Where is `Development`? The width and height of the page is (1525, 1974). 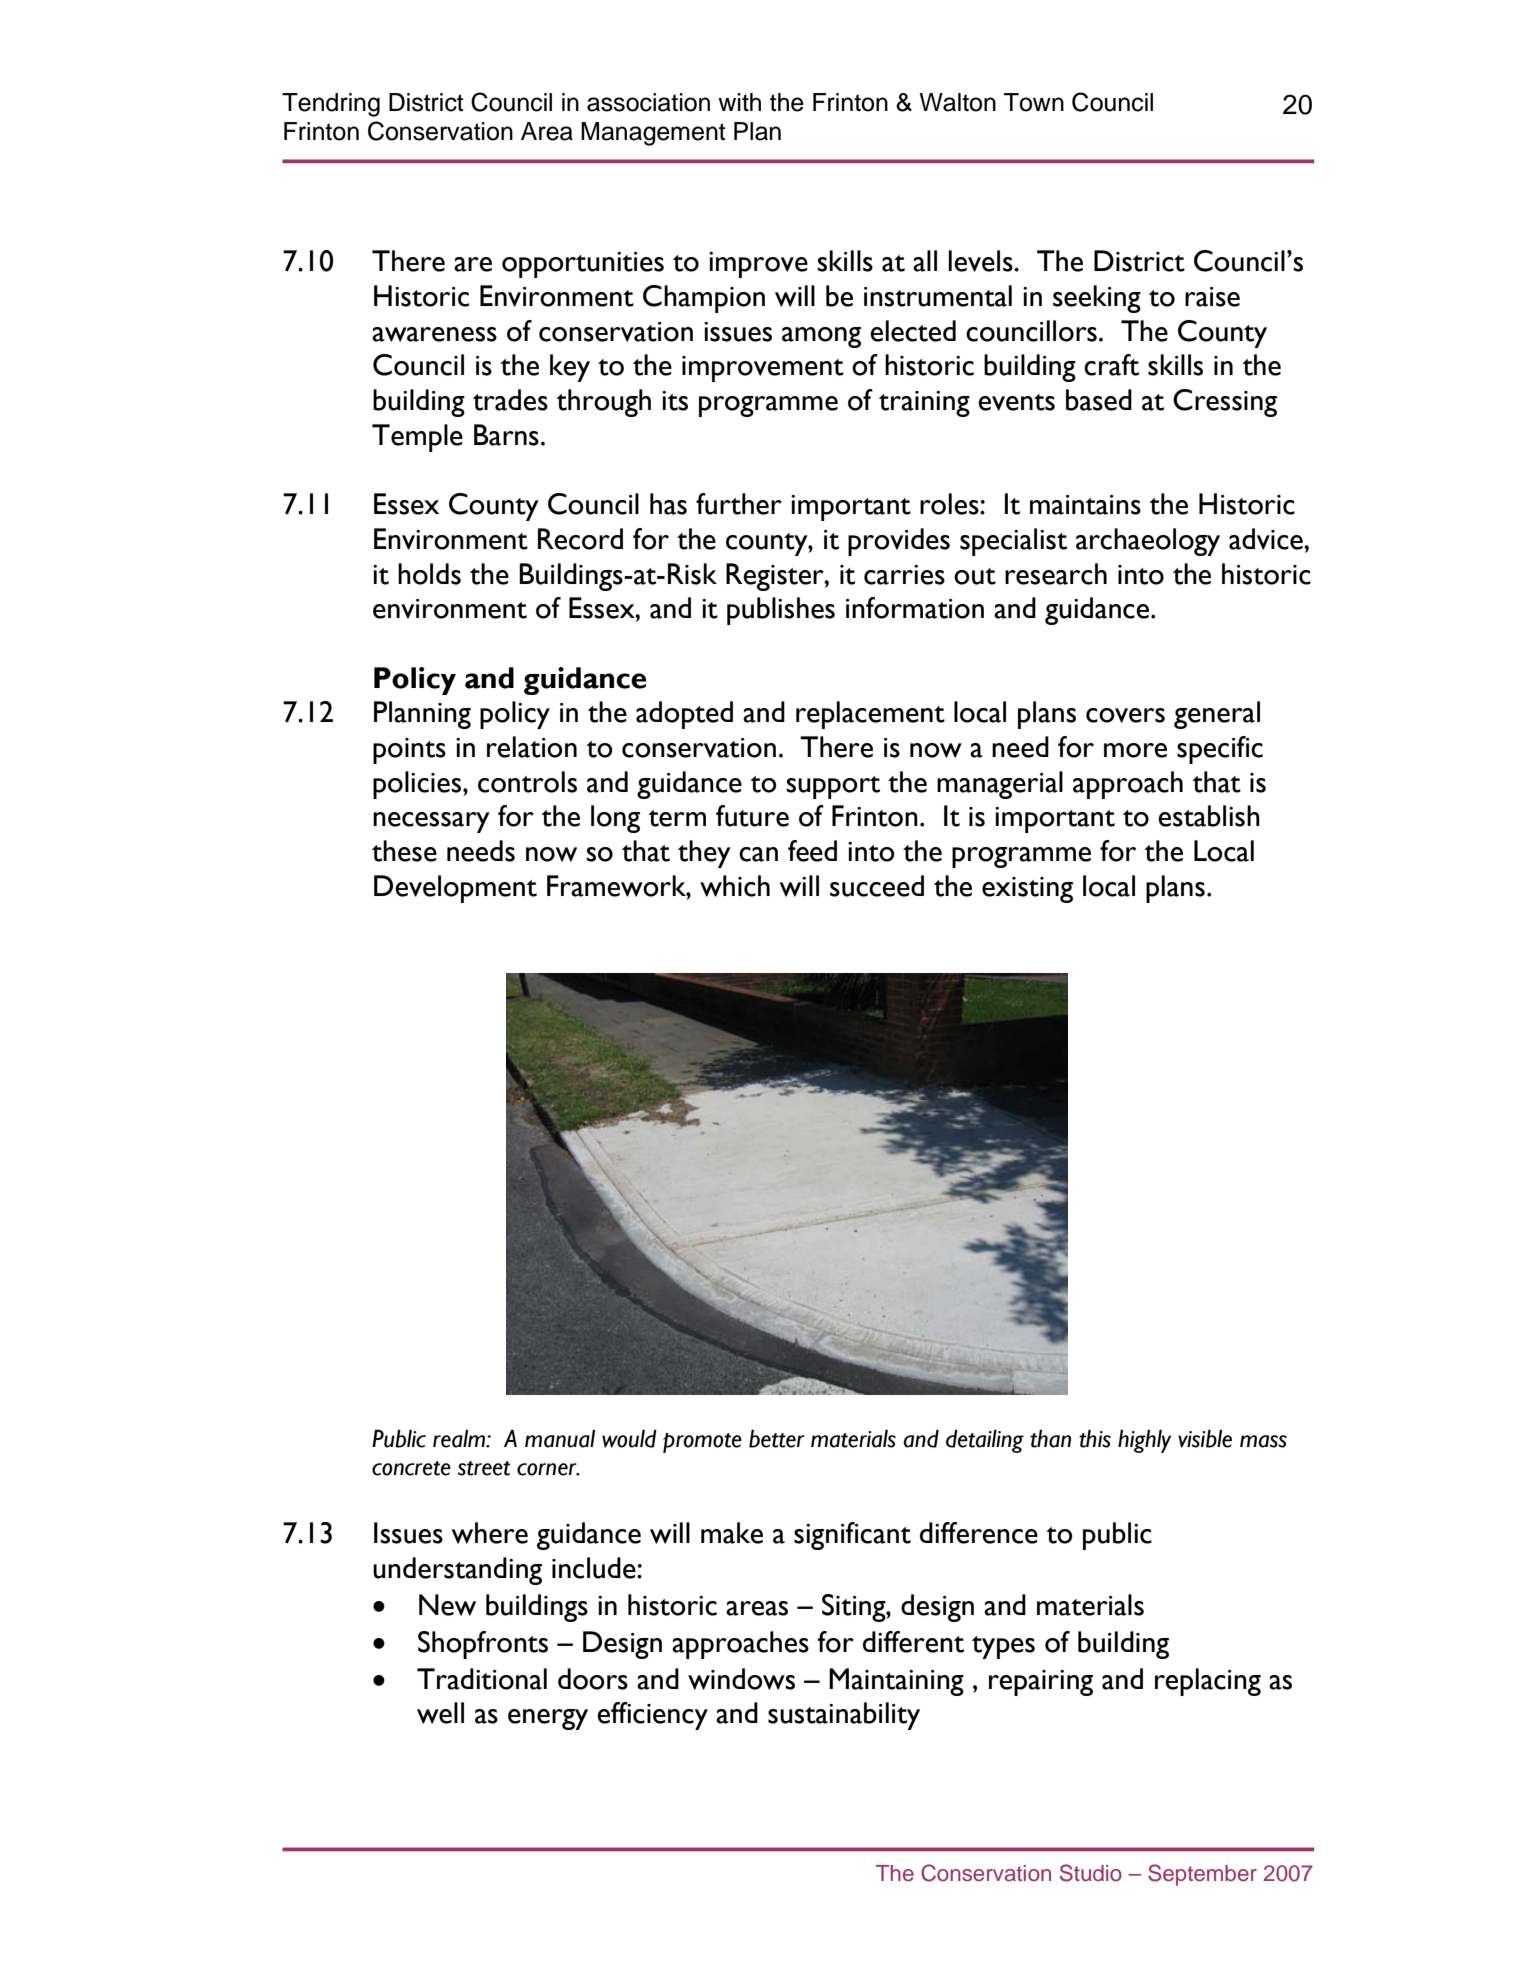 Development is located at coordinates (455, 889).
